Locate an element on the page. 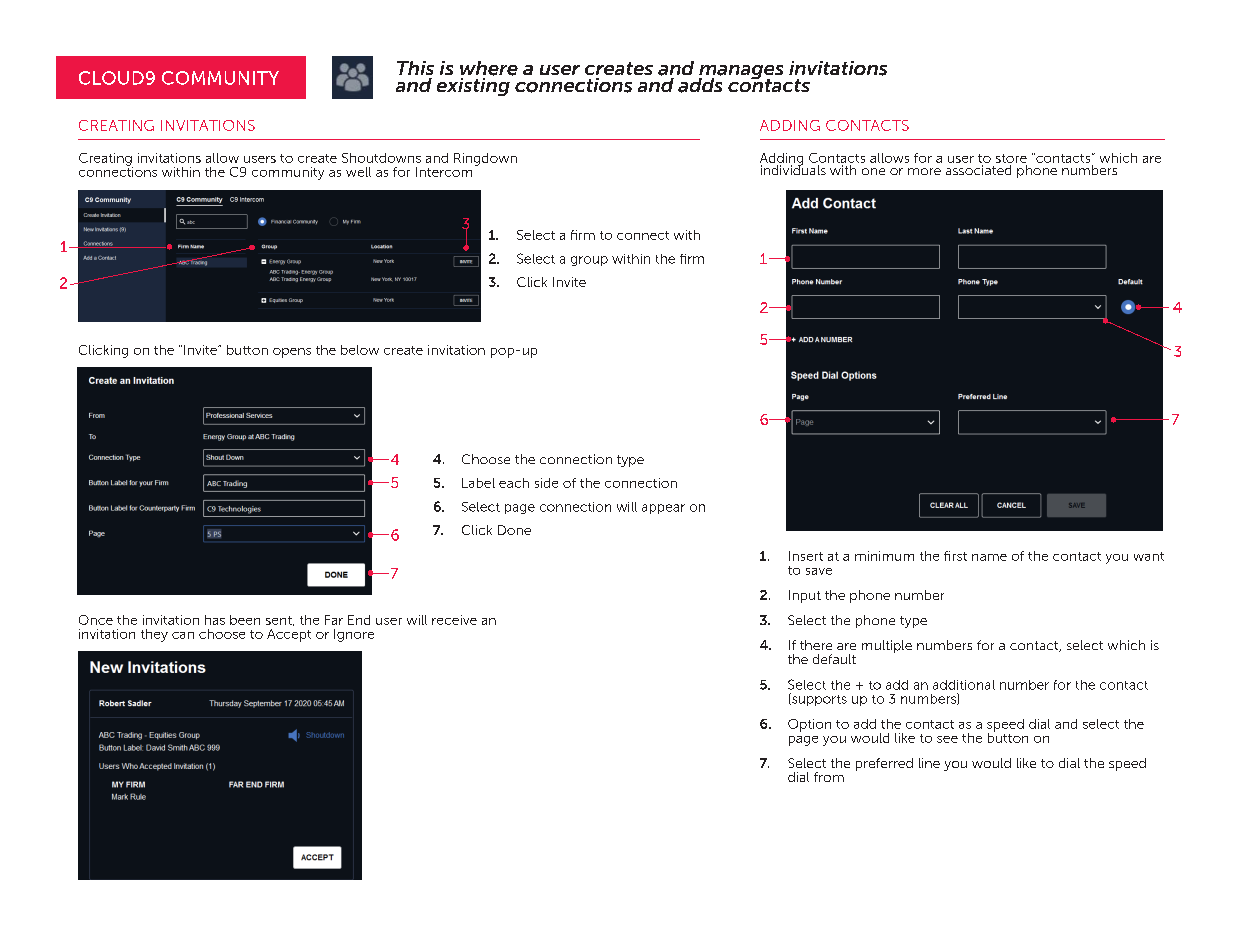 This document has height=952, width=1233. see is located at coordinates (947, 739).
